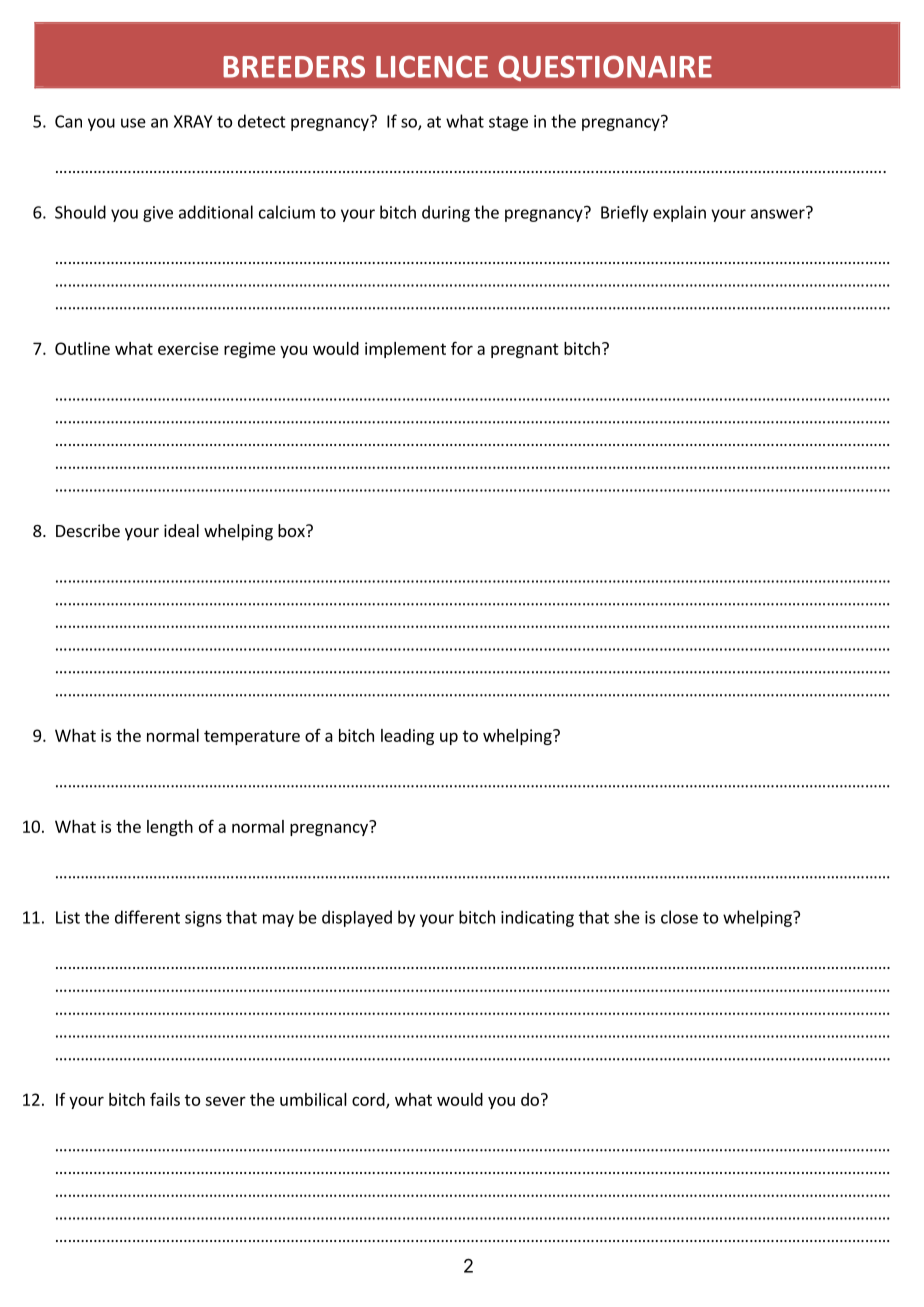 Image resolution: width=924 pixels, height=1307 pixels. What do you see at coordinates (432, 67) in the screenshot?
I see `LICENCE` at bounding box center [432, 67].
